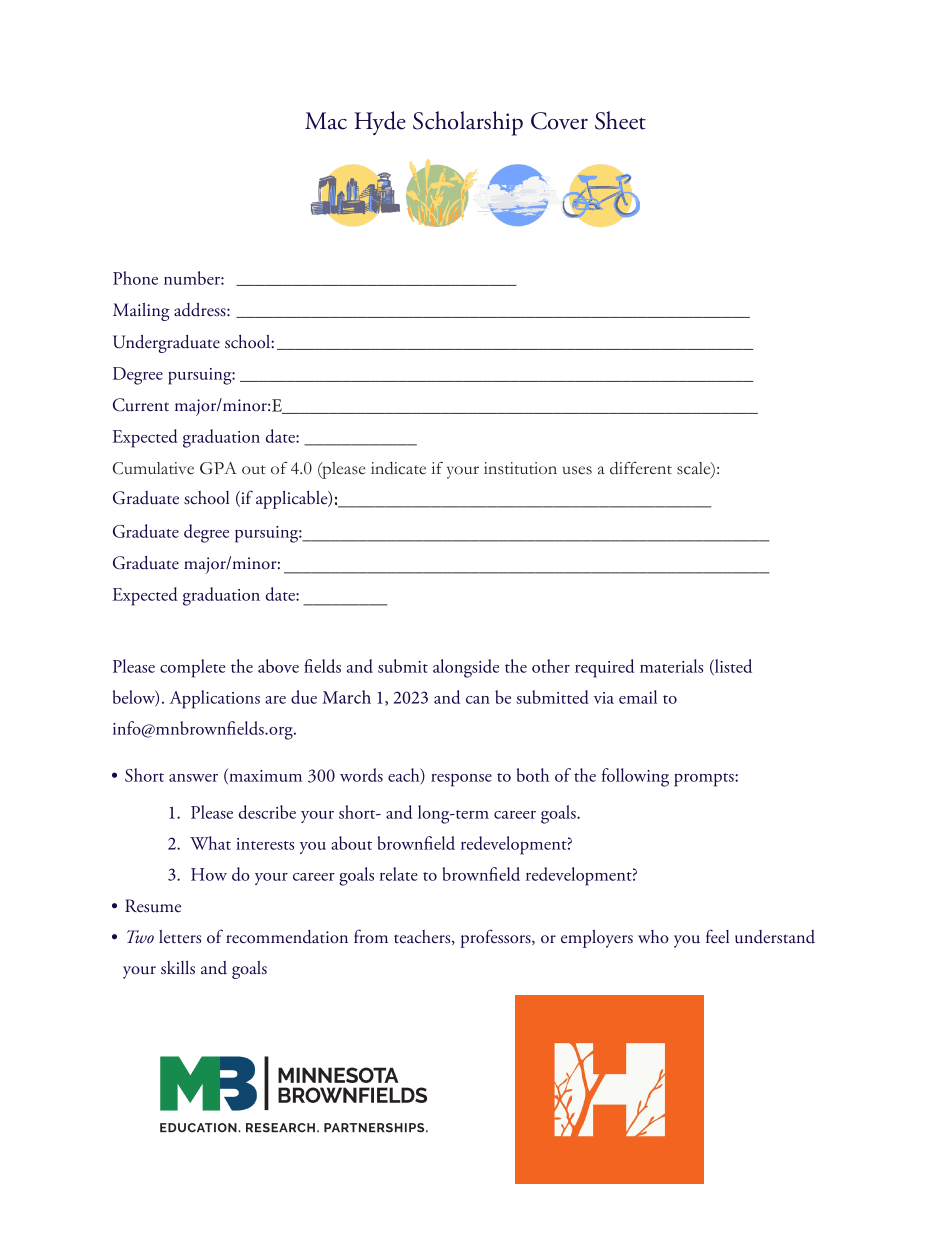 This screenshot has width=952, height=1233. Describe the element at coordinates (671, 666) in the screenshot. I see `materials` at that location.
